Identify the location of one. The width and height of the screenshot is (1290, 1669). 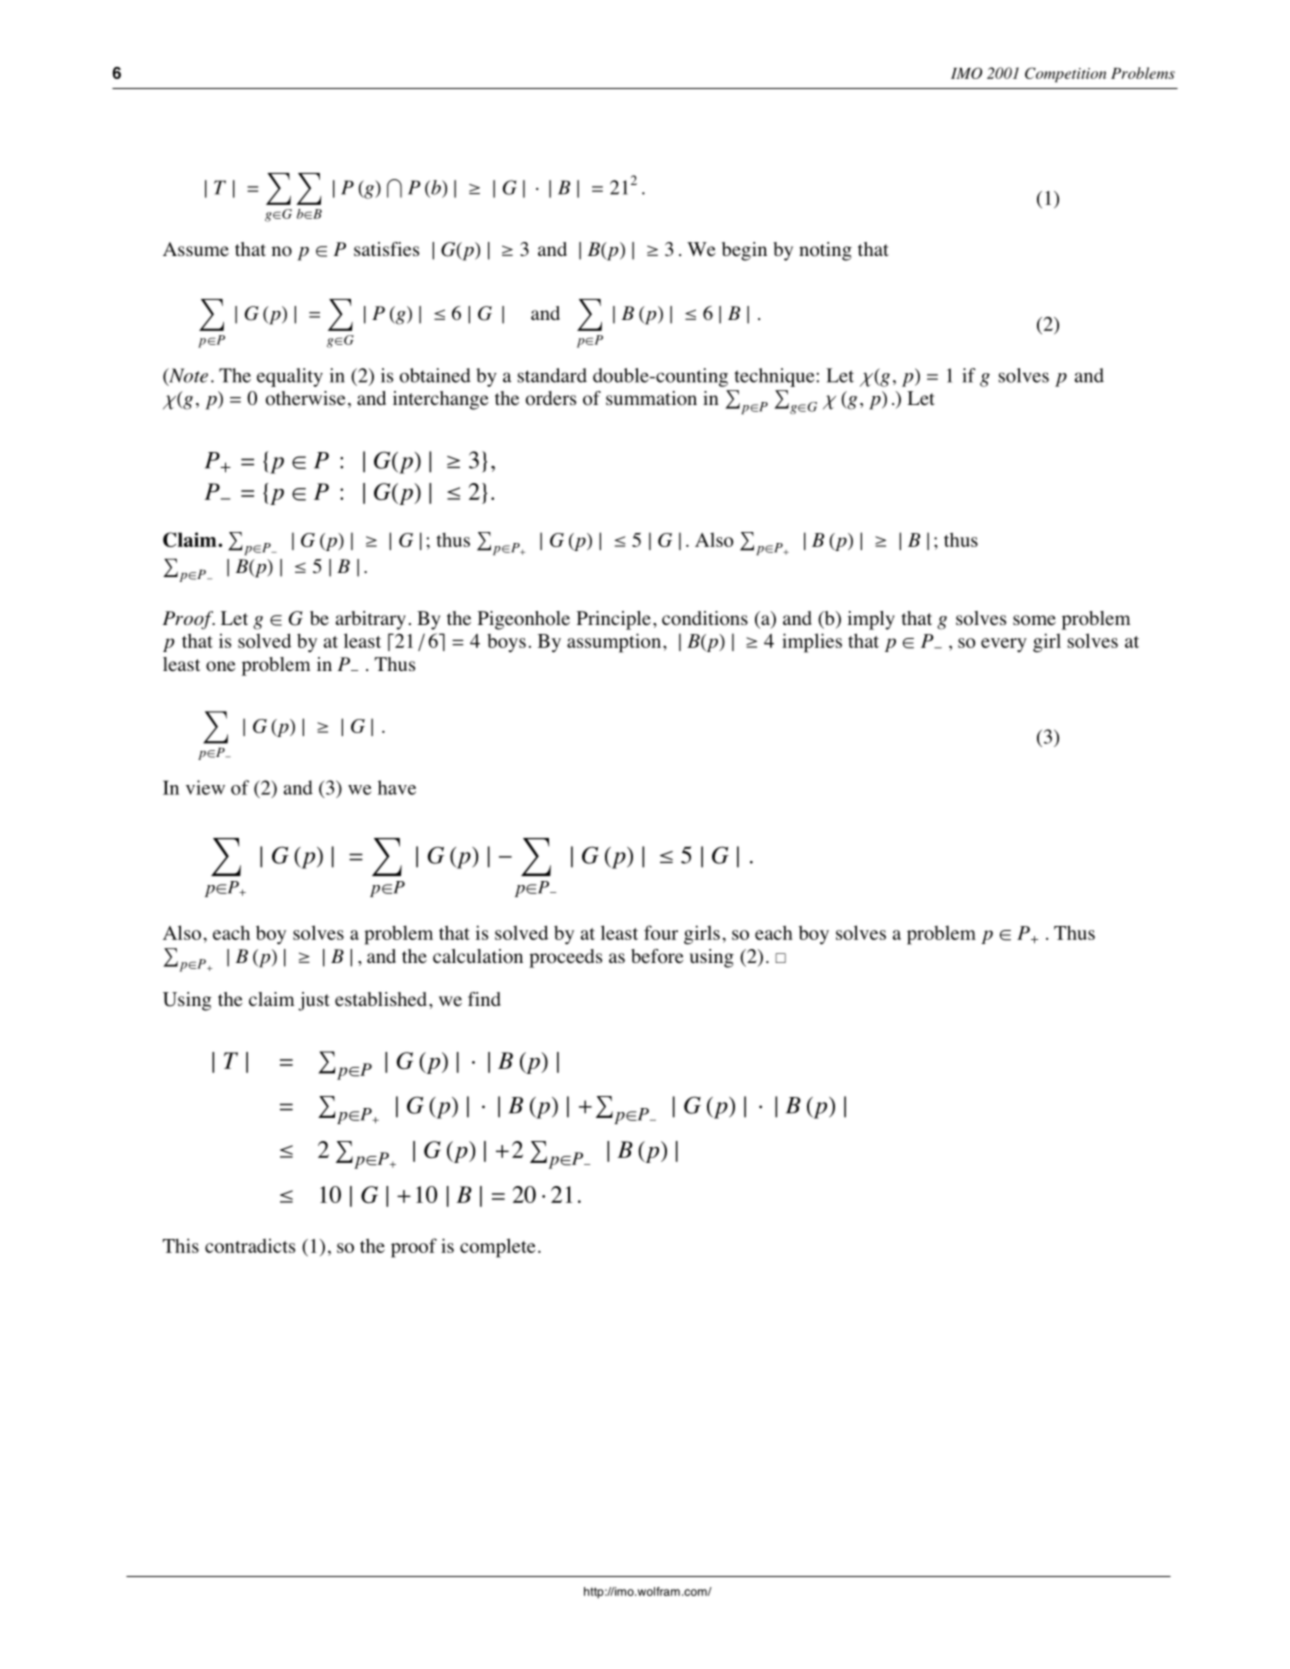
(220, 666).
